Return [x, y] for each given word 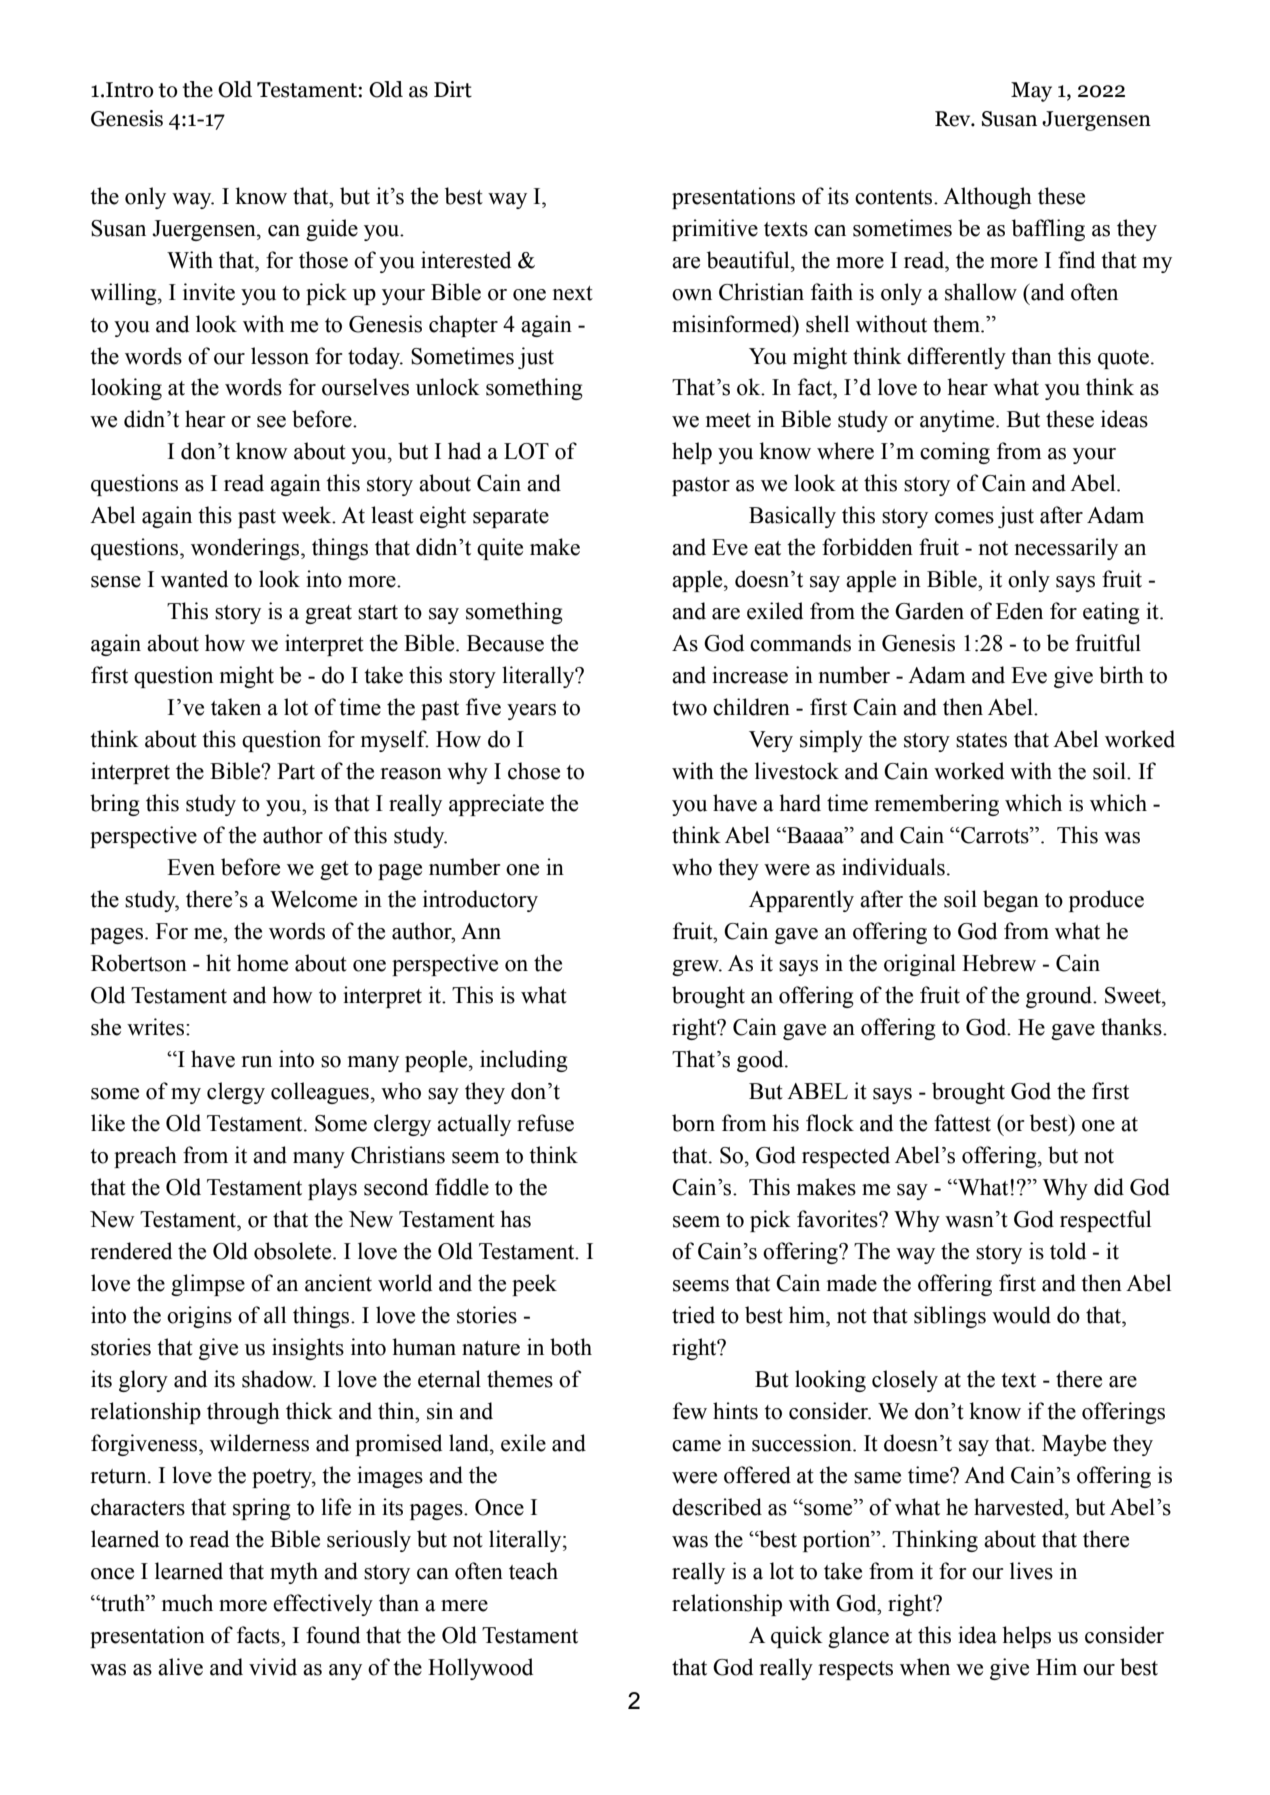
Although [987, 198]
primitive [715, 230]
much [187, 1603]
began [1011, 901]
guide [332, 230]
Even [191, 867]
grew [696, 968]
